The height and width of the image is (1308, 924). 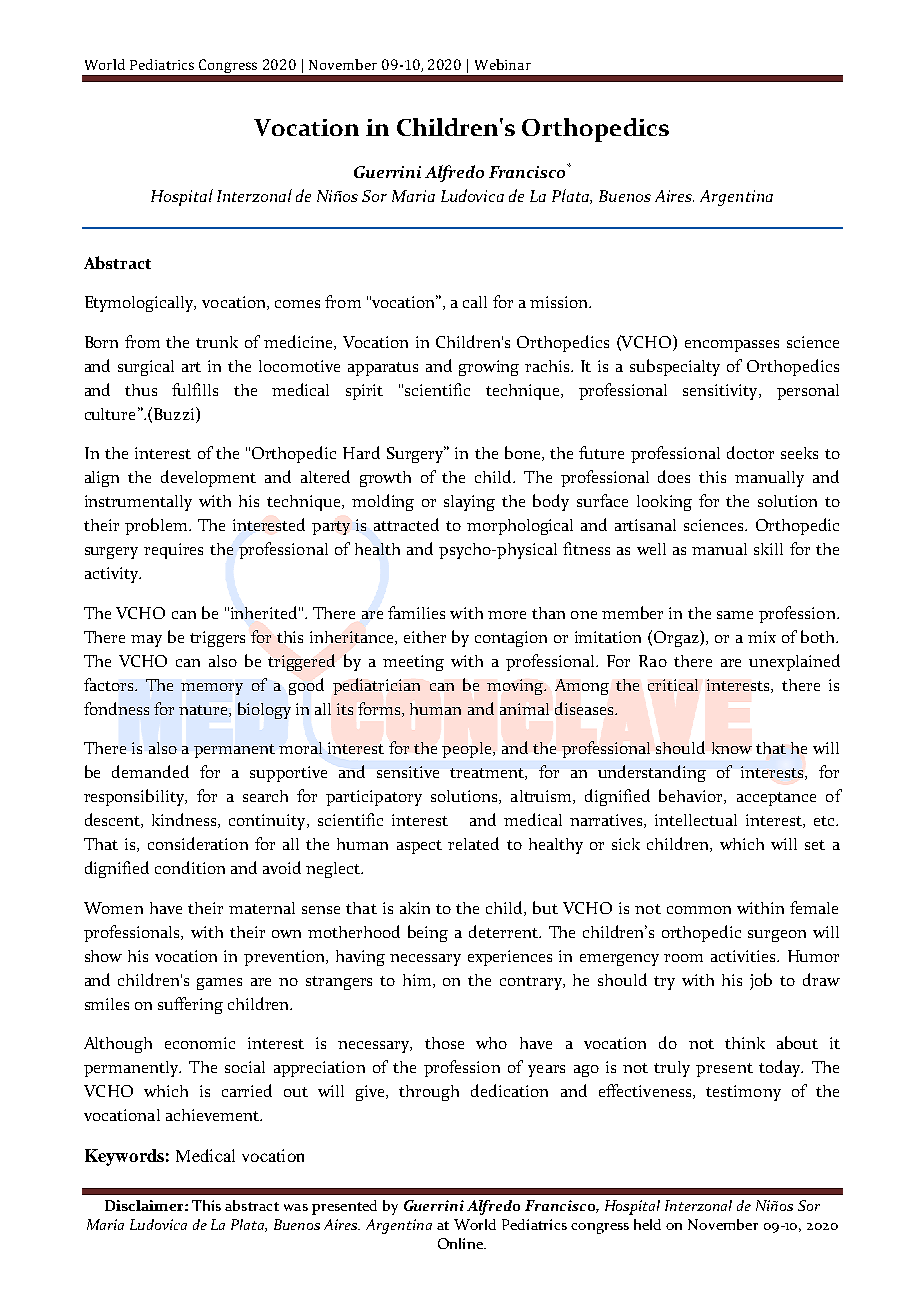 What do you see at coordinates (461, 1243) in the image?
I see `Online` at bounding box center [461, 1243].
